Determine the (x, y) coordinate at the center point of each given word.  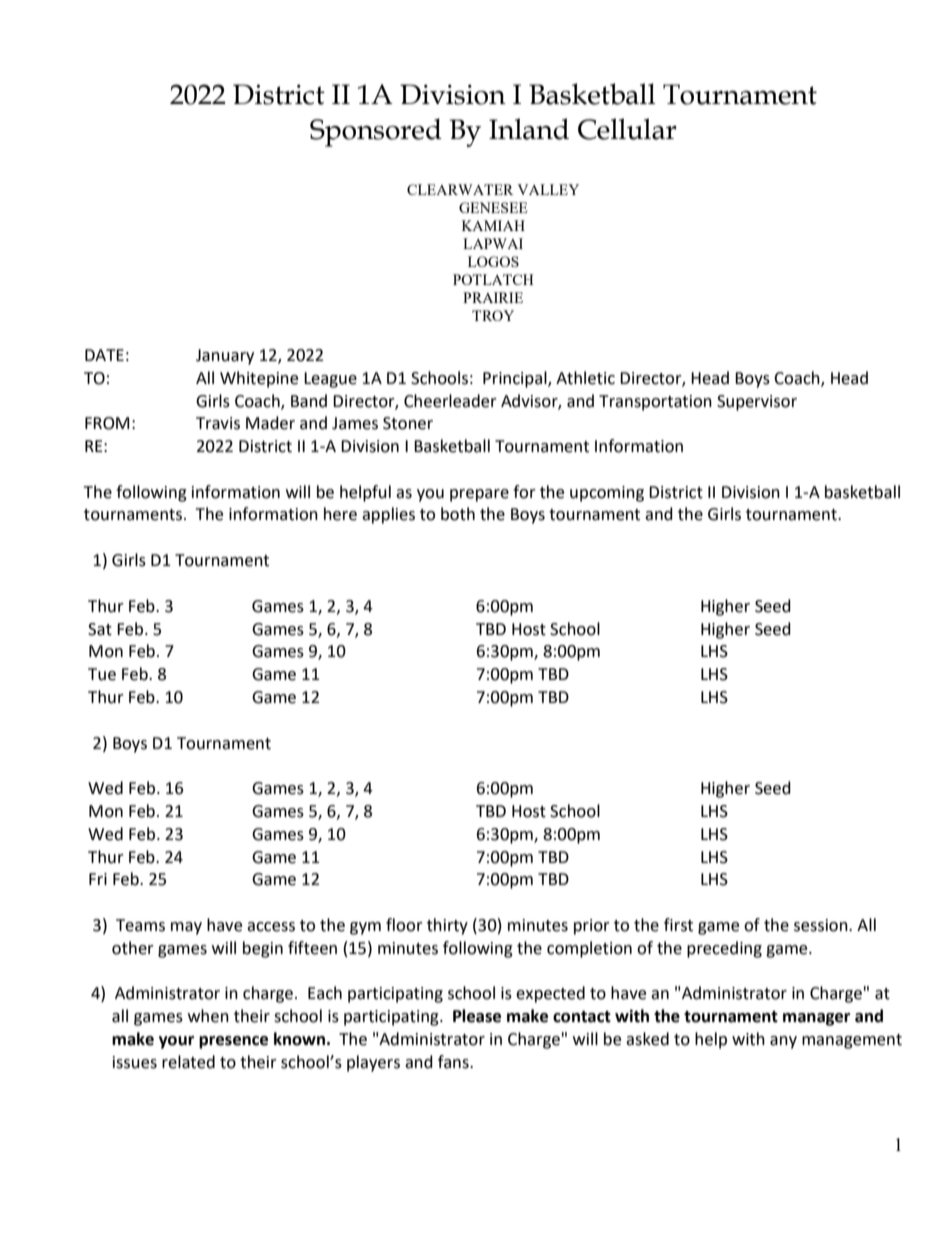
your (176, 1042)
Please (477, 1016)
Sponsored (376, 132)
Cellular (627, 129)
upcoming (607, 494)
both (458, 514)
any (783, 1042)
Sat (100, 629)
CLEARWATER (460, 189)
